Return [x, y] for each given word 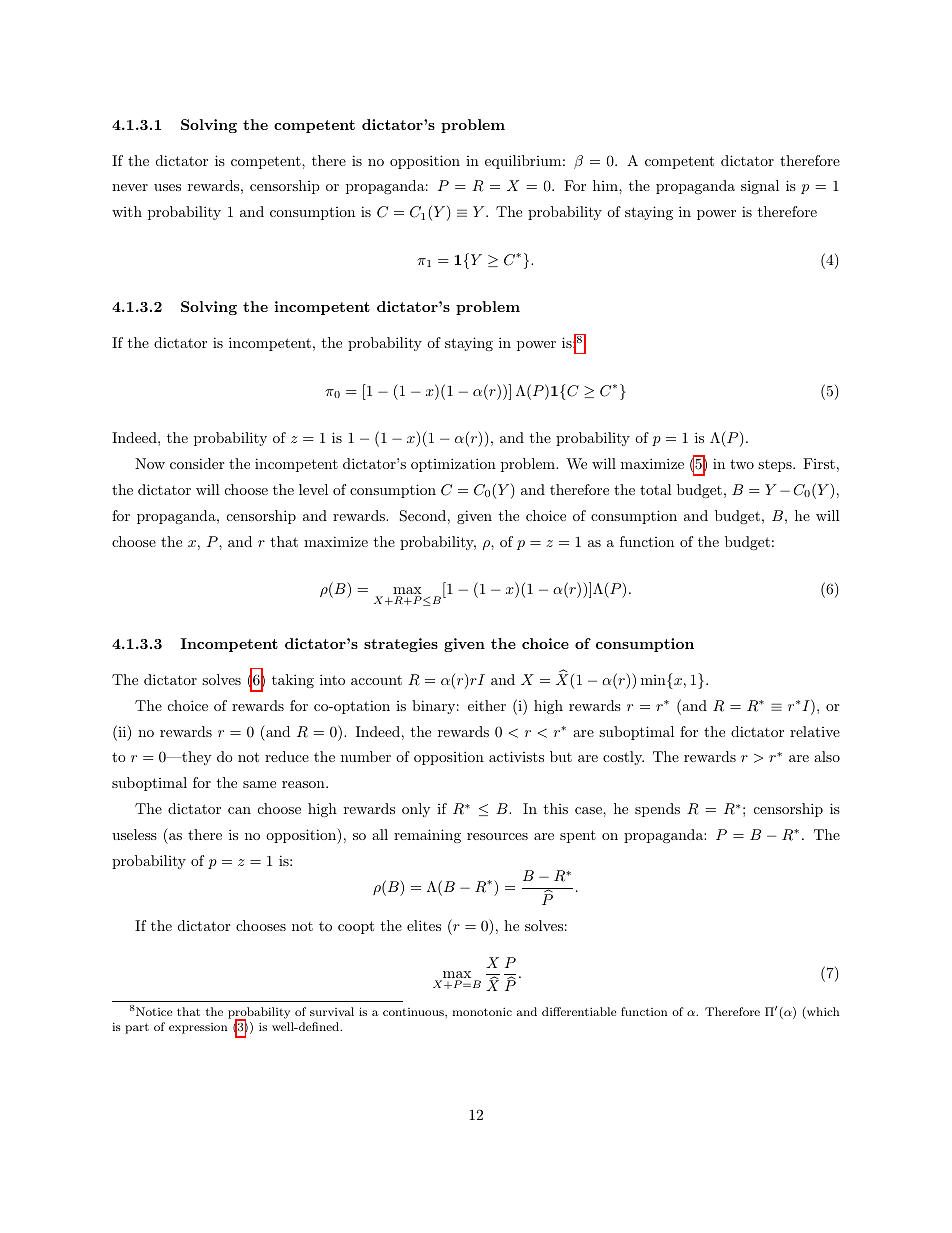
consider [197, 463]
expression [198, 1028]
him [606, 185]
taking [293, 681]
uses [167, 187]
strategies [401, 645]
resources [497, 836]
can [239, 810]
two [742, 464]
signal [760, 187]
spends [657, 810]
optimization [453, 465]
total [656, 489]
